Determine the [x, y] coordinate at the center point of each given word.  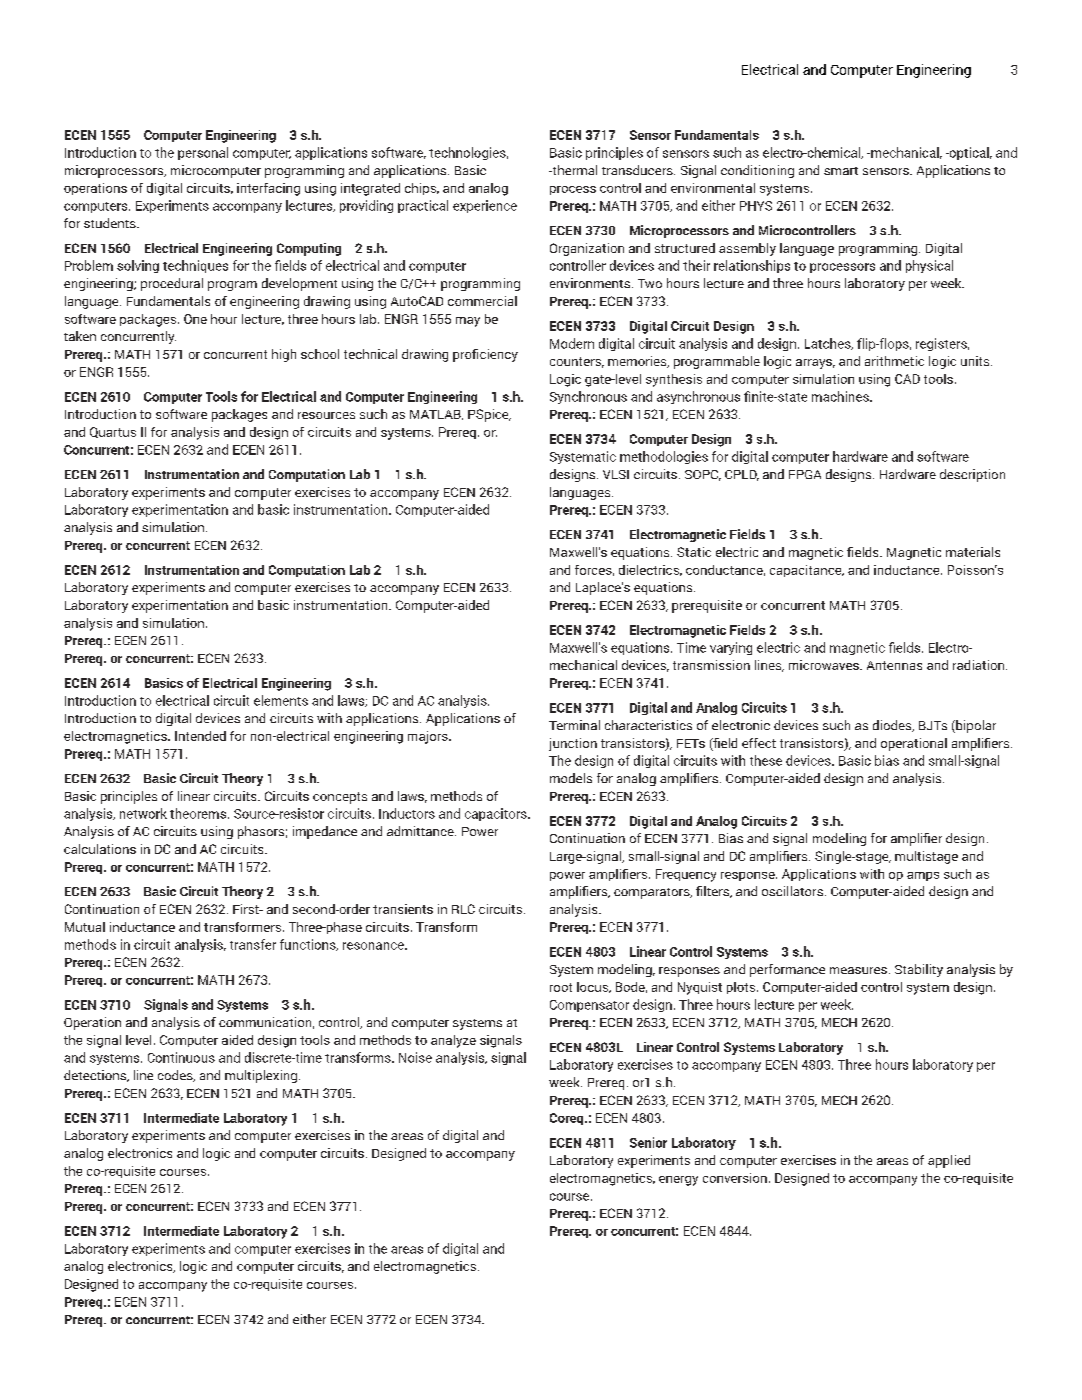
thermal [573, 170]
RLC [463, 909]
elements [281, 700]
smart [841, 171]
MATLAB [436, 415]
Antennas [894, 665]
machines [841, 396]
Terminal [574, 725]
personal [203, 153]
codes [176, 1076]
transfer [253, 944]
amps [923, 876]
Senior [648, 1142]
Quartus [113, 432]
